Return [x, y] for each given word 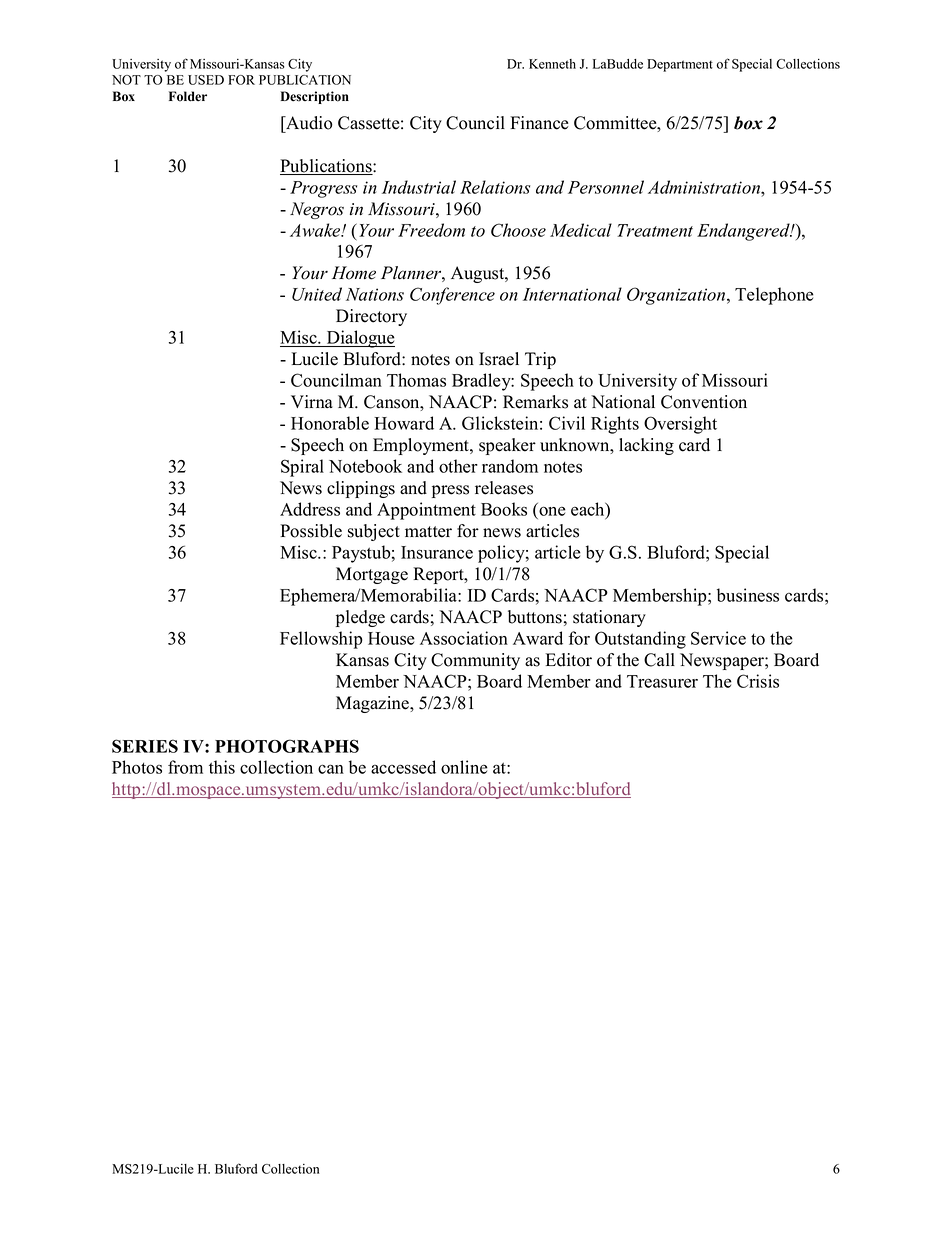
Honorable [330, 423]
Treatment [655, 230]
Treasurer [662, 681]
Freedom [431, 230]
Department [680, 65]
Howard [404, 423]
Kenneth [552, 64]
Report [439, 575]
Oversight [680, 425]
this [222, 767]
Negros [317, 210]
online [464, 767]
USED [206, 80]
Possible [311, 531]
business [748, 595]
